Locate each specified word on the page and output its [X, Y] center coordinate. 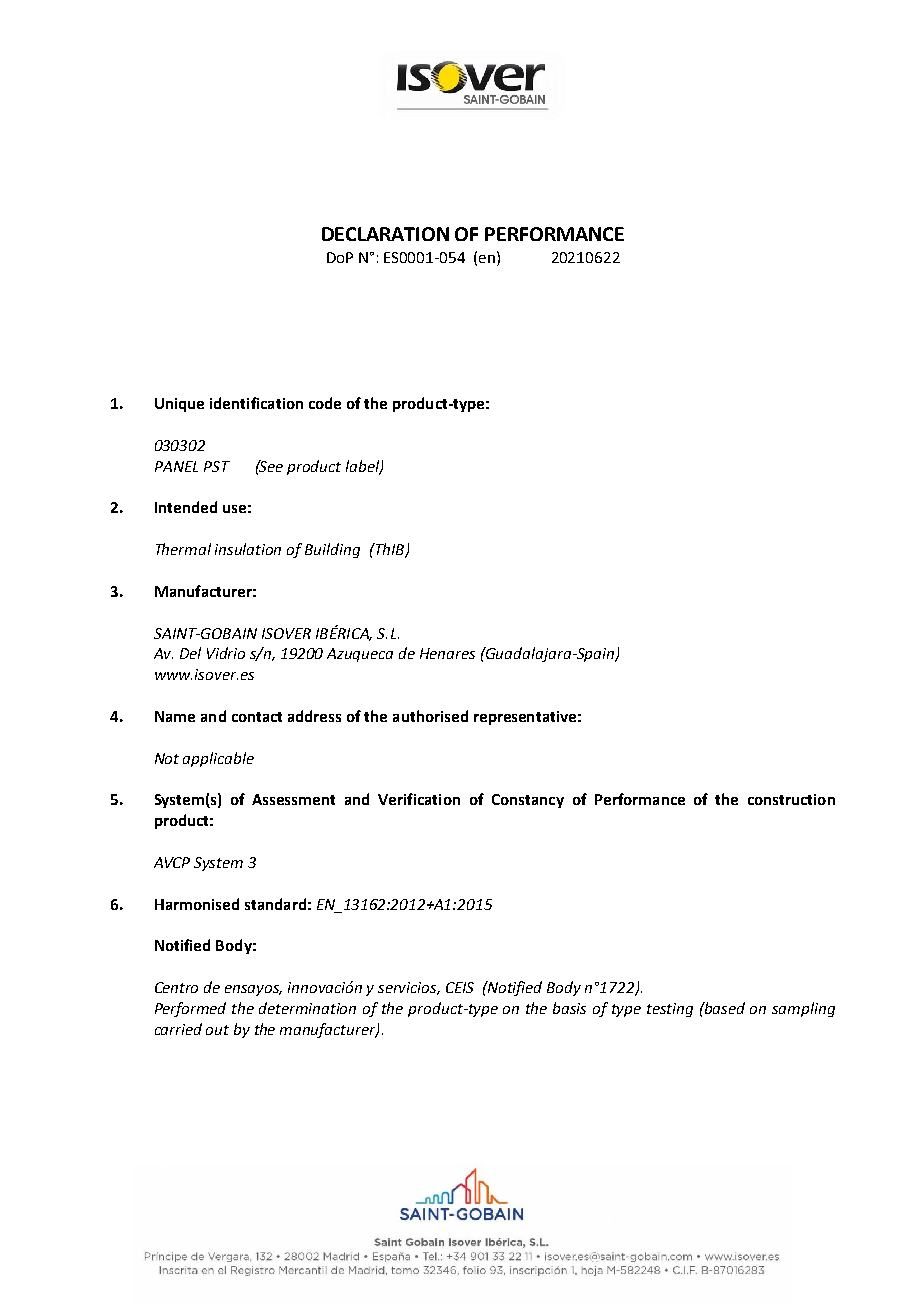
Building [332, 550]
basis [569, 1008]
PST [217, 466]
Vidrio [226, 653]
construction [791, 799]
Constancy [528, 801]
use [234, 509]
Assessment [293, 799]
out [217, 1030]
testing [670, 1010]
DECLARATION [385, 234]
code [325, 403]
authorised [430, 716]
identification [256, 403]
